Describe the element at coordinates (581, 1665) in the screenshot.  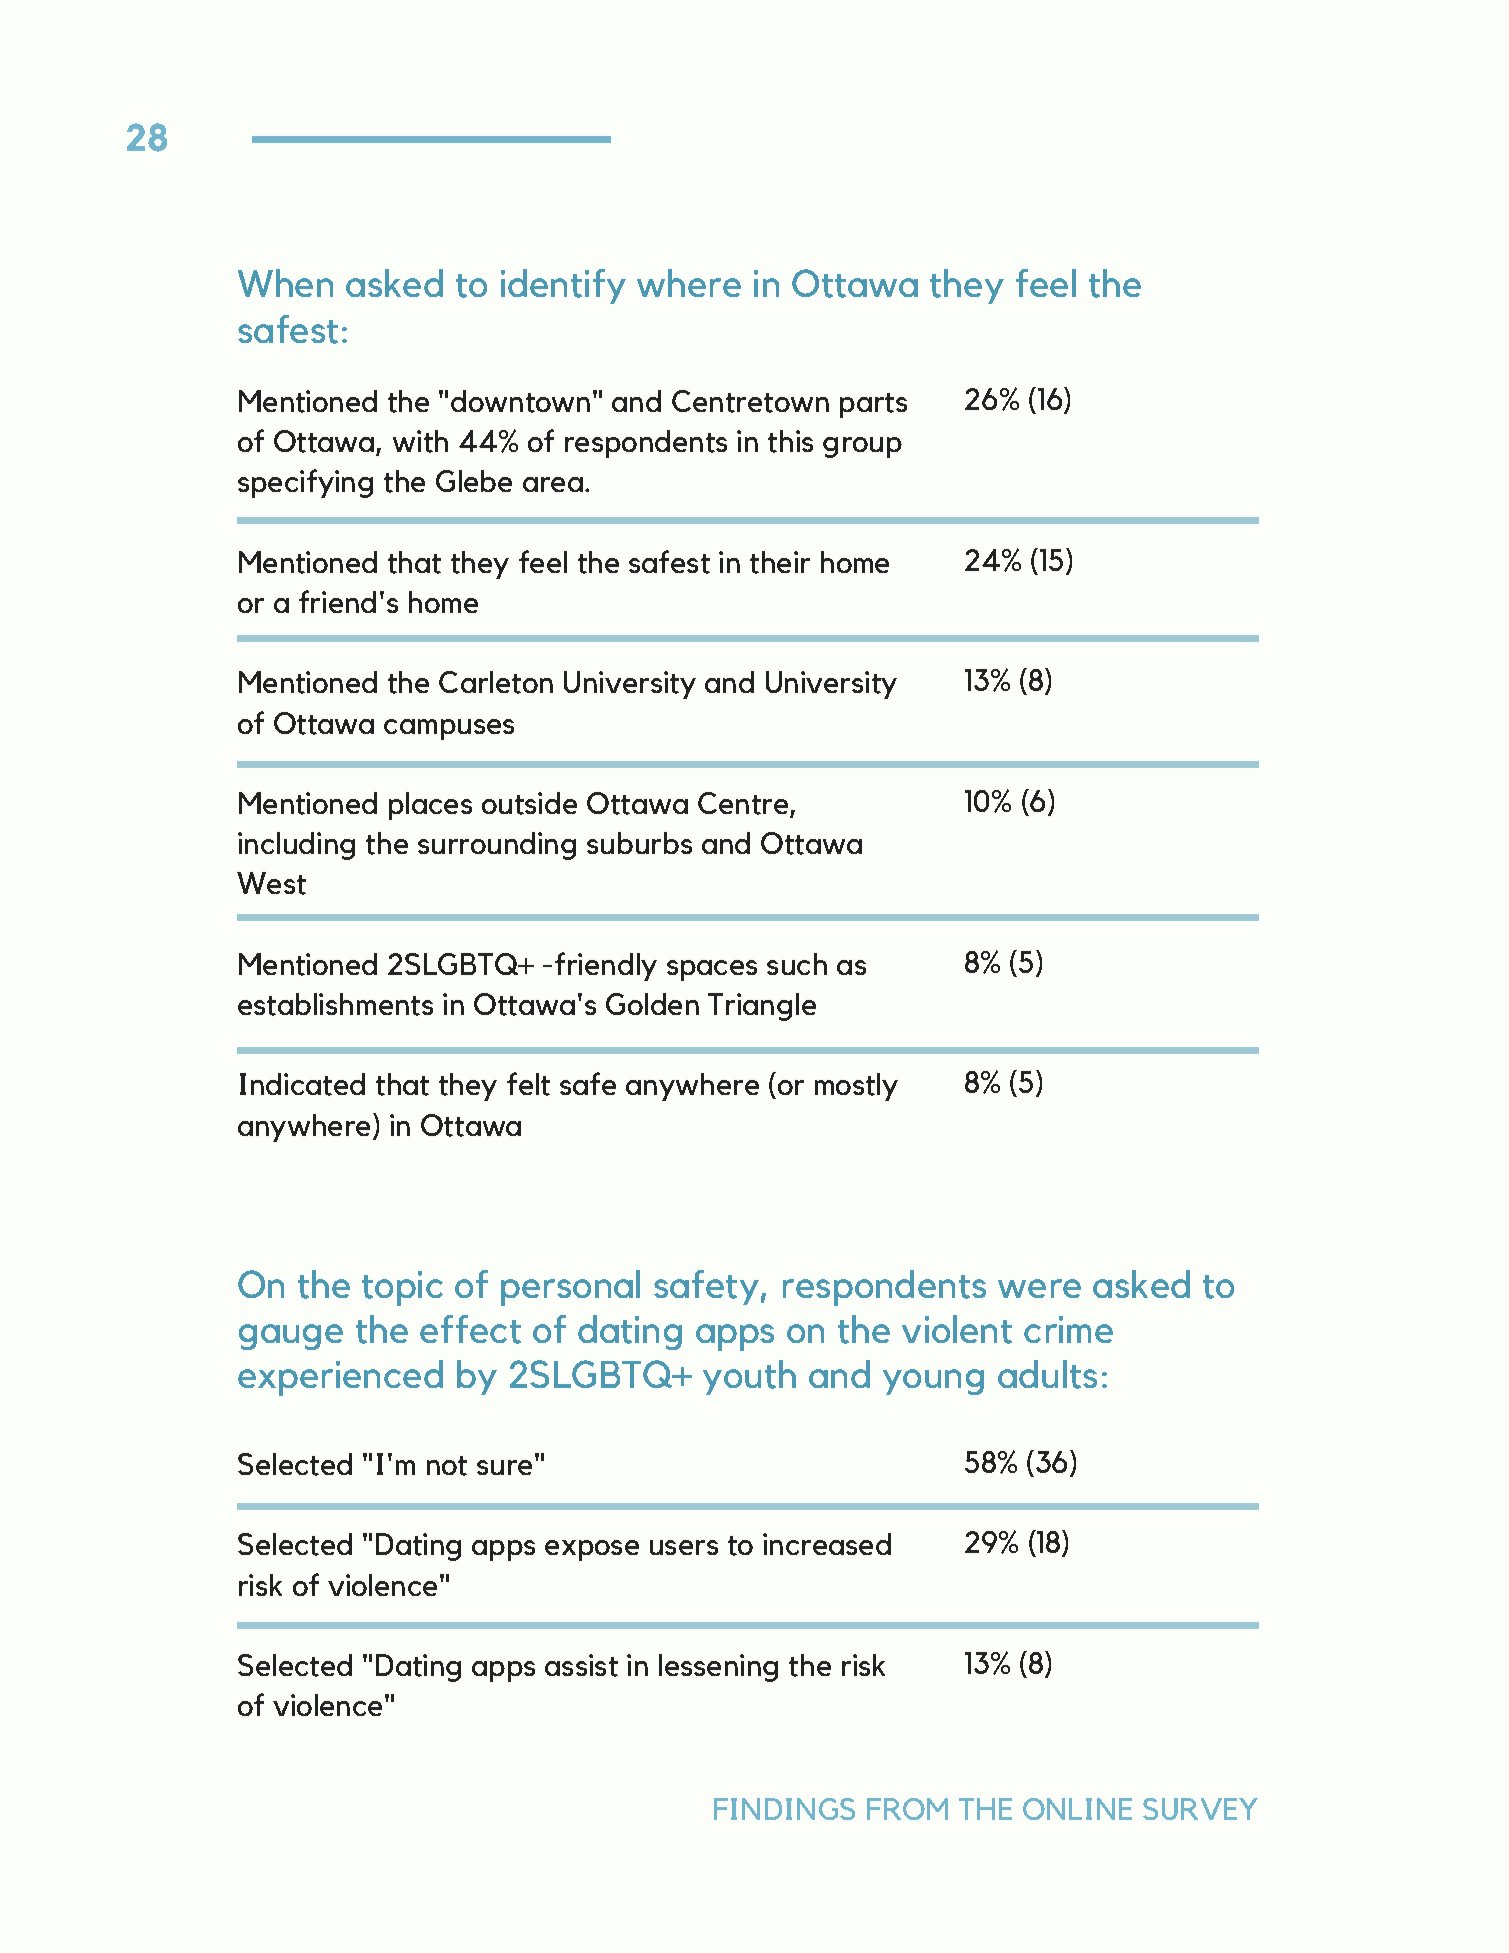
I see `assist` at that location.
